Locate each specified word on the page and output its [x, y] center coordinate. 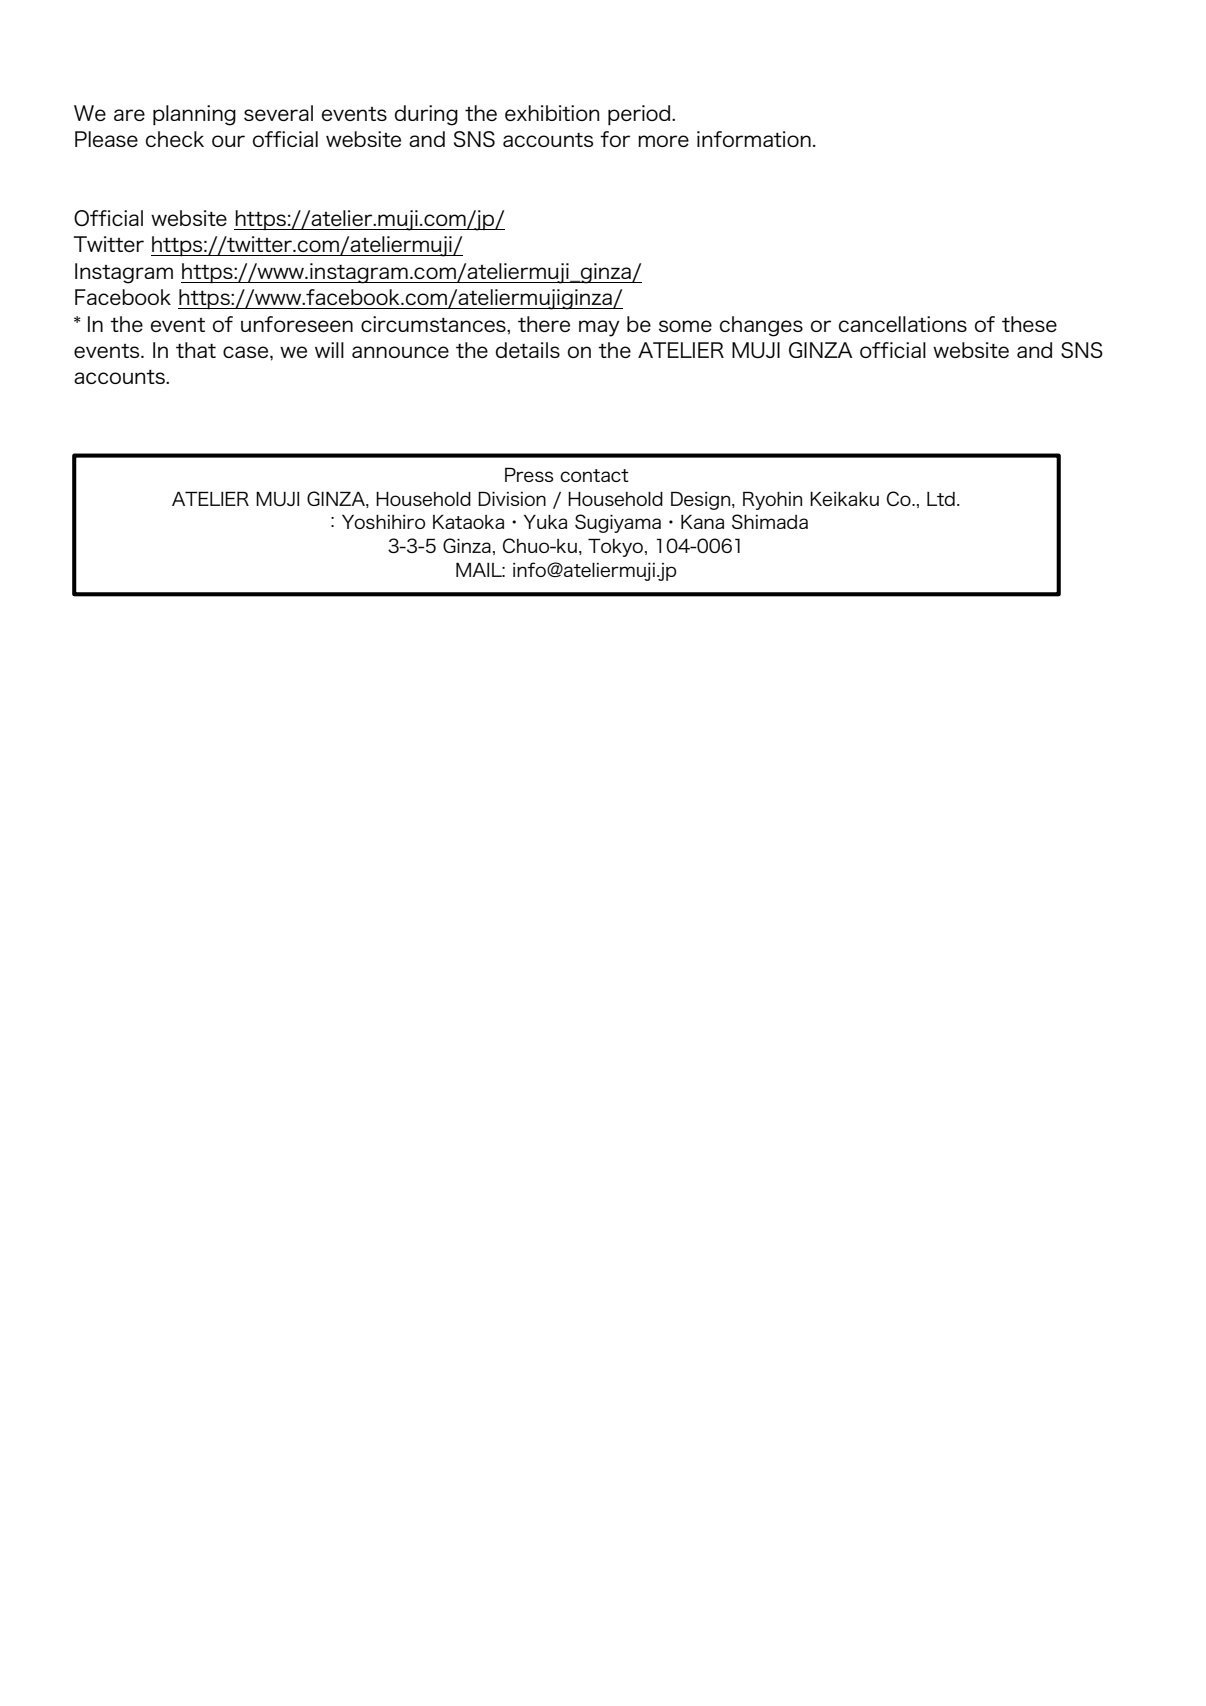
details [528, 350]
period [640, 115]
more [663, 141]
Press [529, 475]
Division [512, 498]
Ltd [941, 499]
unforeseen [297, 324]
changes [761, 326]
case [247, 352]
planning [194, 115]
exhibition [552, 113]
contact [594, 475]
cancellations [903, 324]
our [228, 141]
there [544, 324]
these [1029, 324]
